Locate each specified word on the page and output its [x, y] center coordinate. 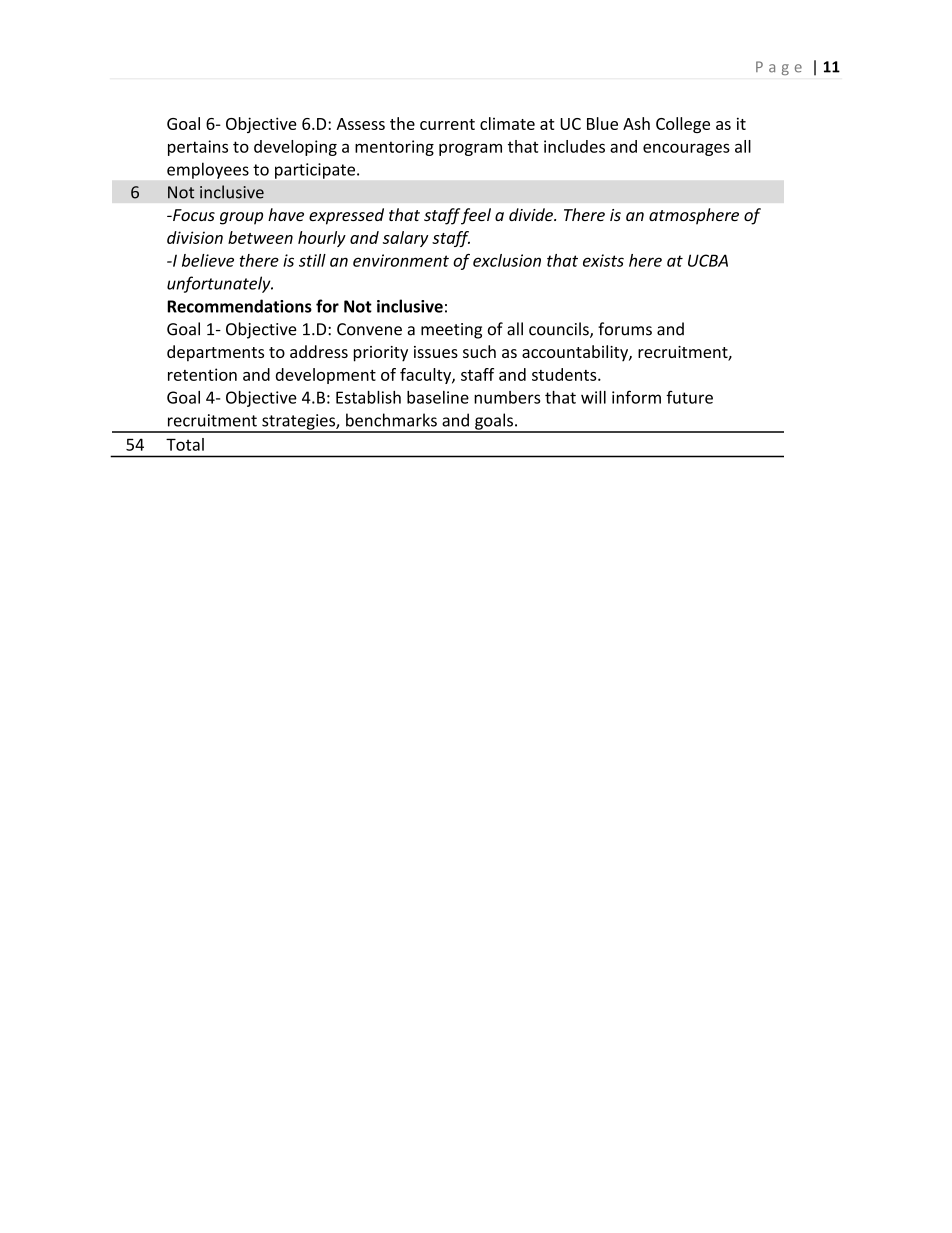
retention [202, 374]
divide [532, 214]
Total [185, 444]
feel [476, 216]
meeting [451, 331]
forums [625, 329]
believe [208, 260]
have [286, 214]
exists [603, 260]
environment [401, 260]
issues [436, 352]
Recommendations [239, 306]
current [447, 124]
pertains [198, 148]
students [565, 374]
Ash [636, 123]
